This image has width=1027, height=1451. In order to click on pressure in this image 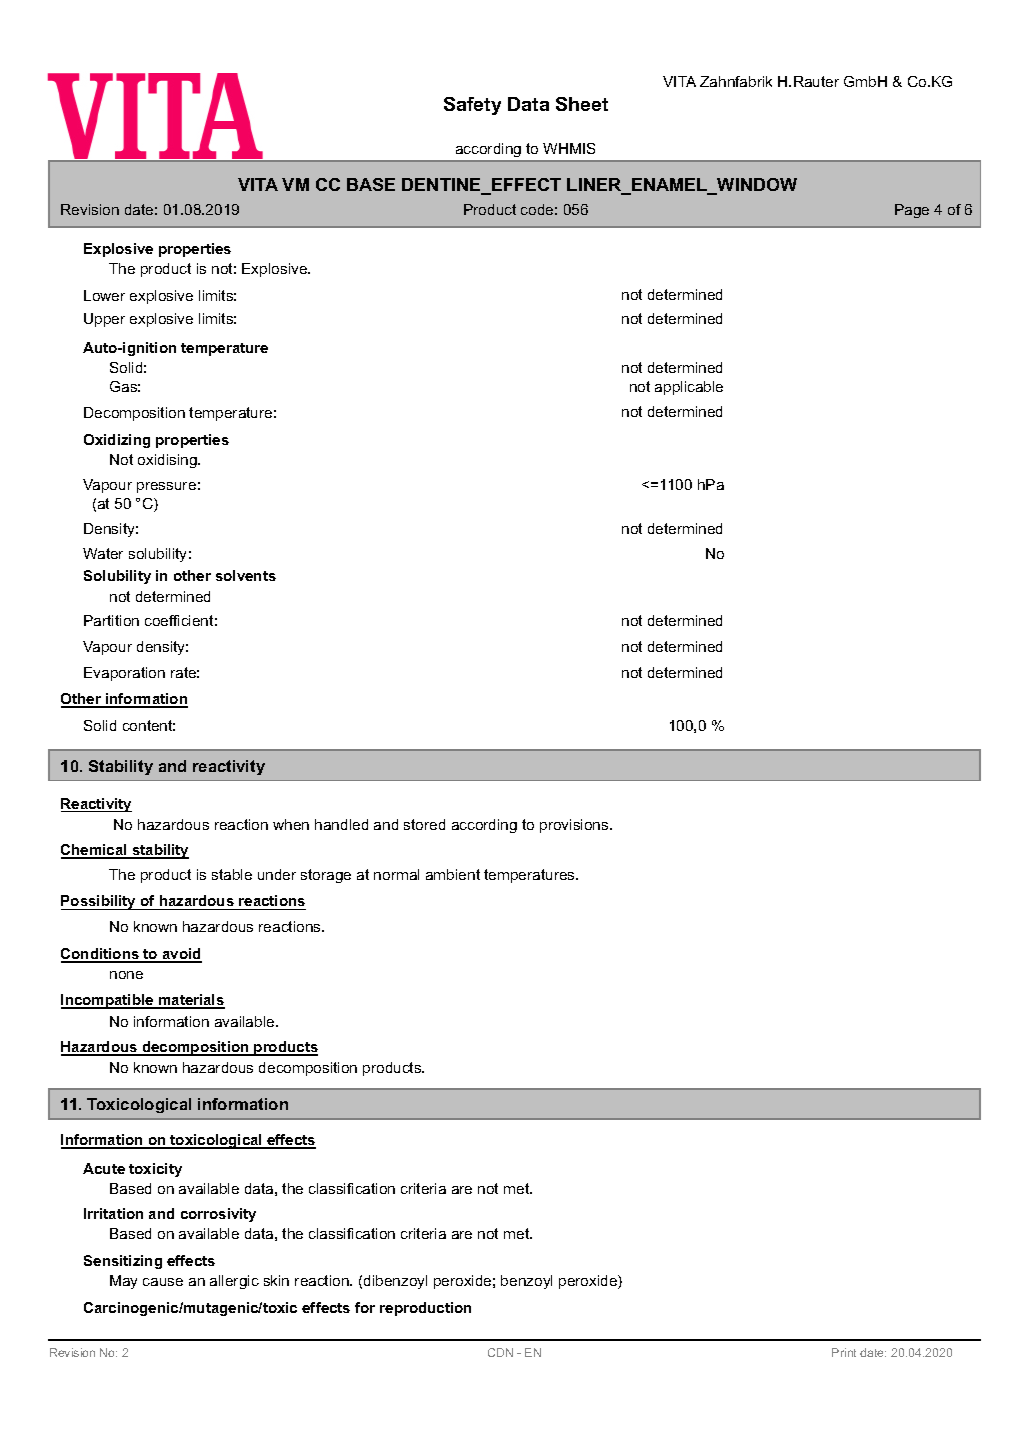, I will do `click(166, 487)`.
